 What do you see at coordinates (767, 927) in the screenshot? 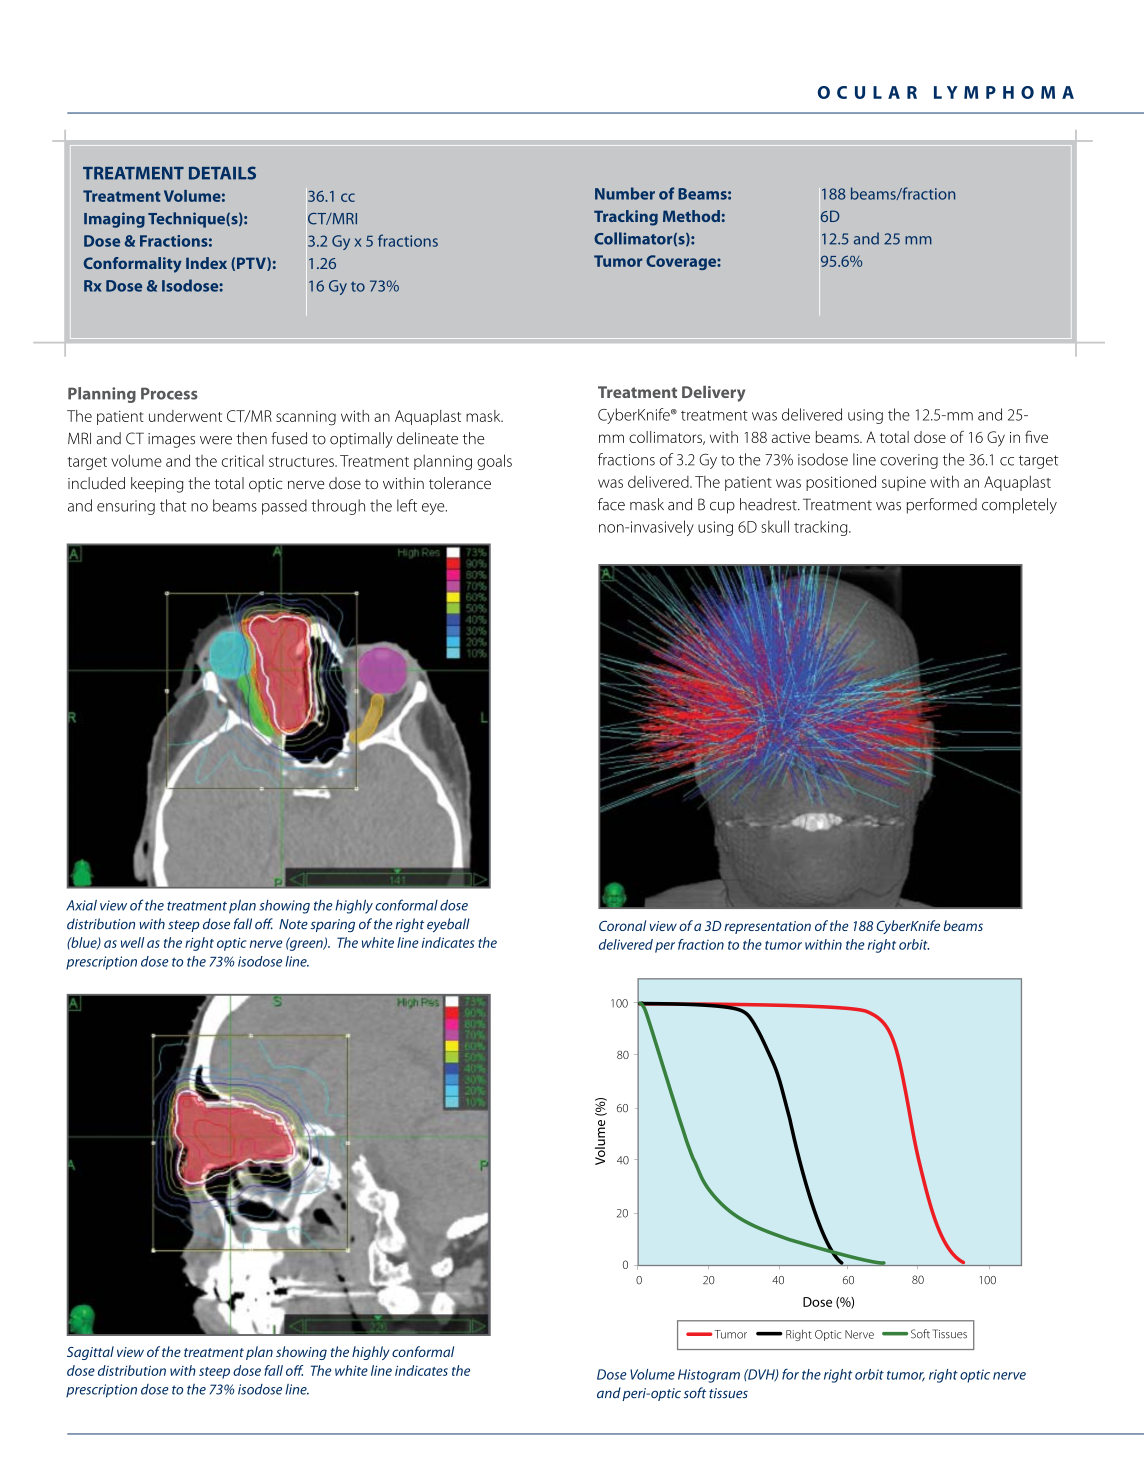
I see `representation` at bounding box center [767, 927].
